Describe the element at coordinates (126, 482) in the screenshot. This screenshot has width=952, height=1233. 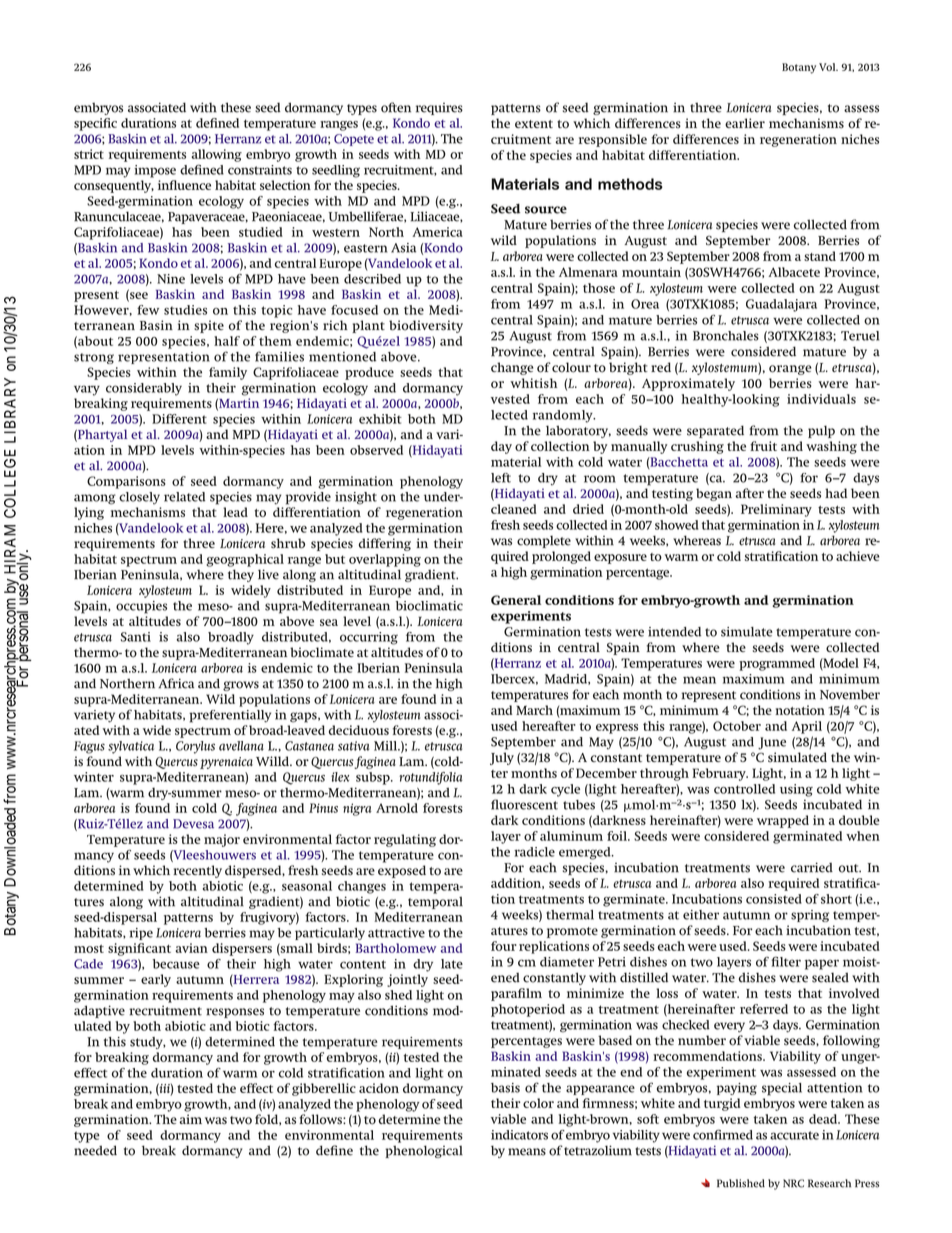
I see `Comparisons` at that location.
